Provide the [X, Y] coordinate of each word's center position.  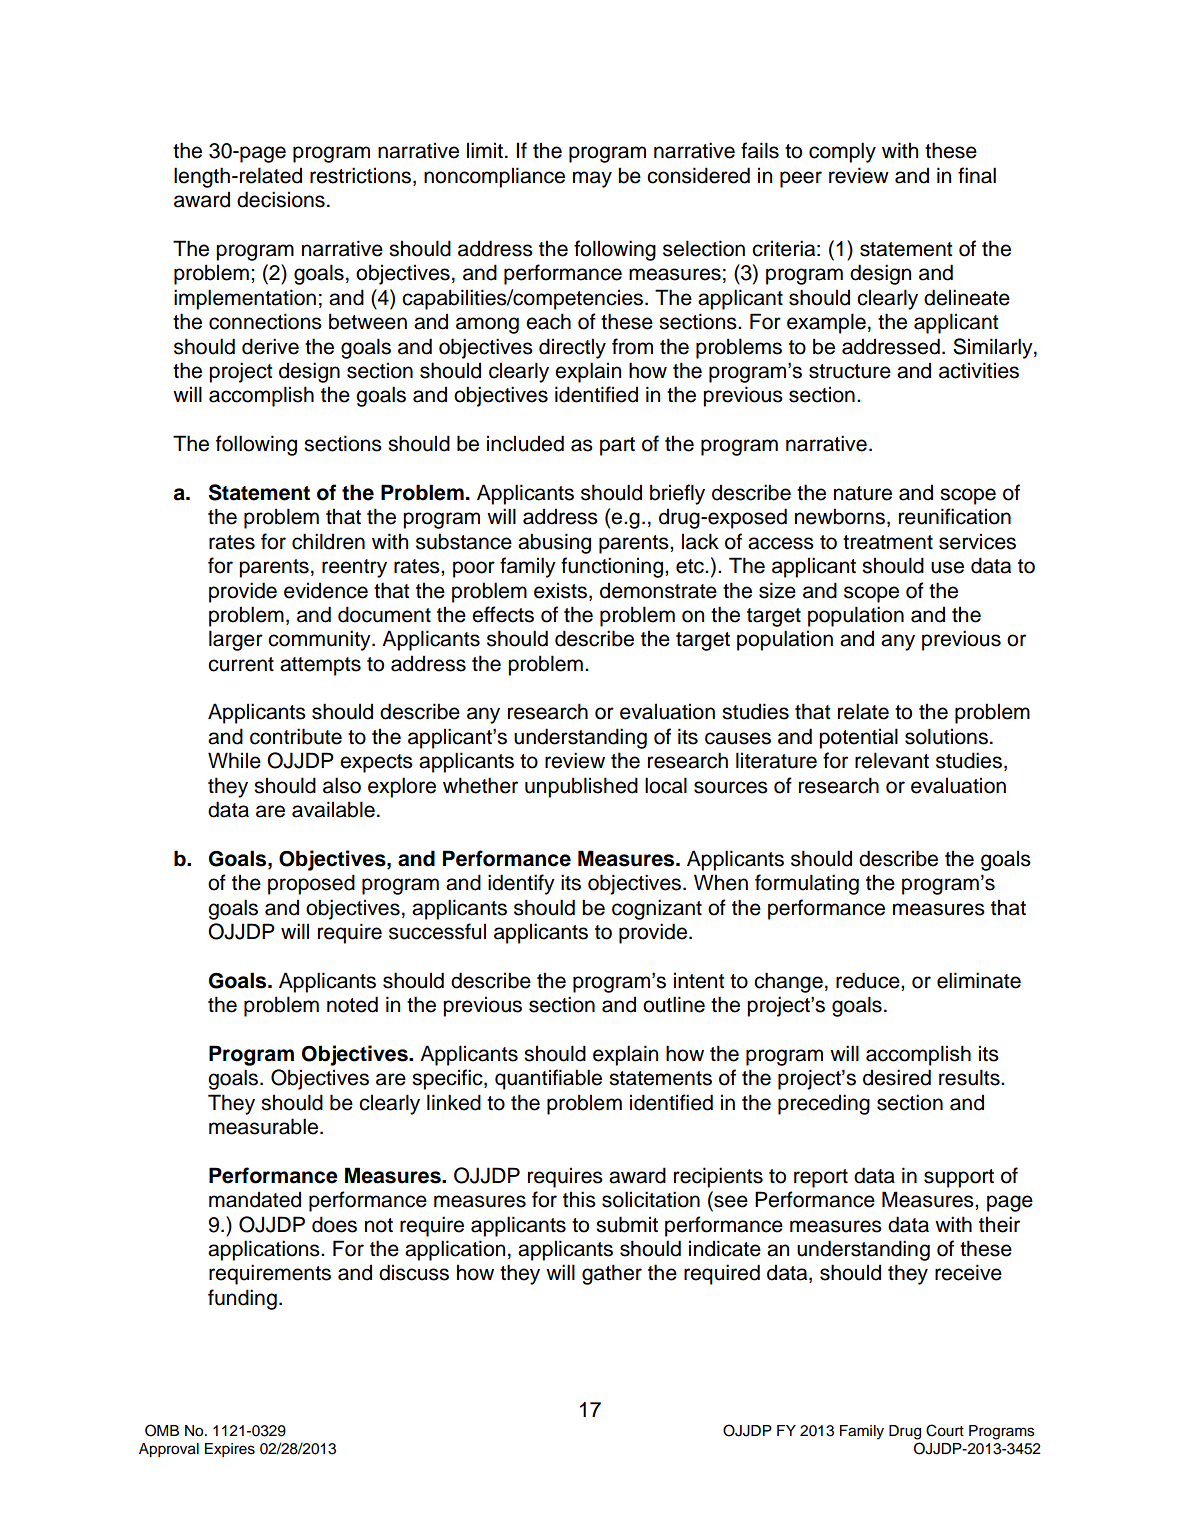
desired [897, 1077]
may [592, 179]
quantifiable [548, 1079]
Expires [230, 1450]
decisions [281, 199]
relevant [892, 760]
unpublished [581, 787]
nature [863, 493]
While [234, 760]
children [328, 541]
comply [842, 152]
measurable [265, 1126]
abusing [554, 543]
